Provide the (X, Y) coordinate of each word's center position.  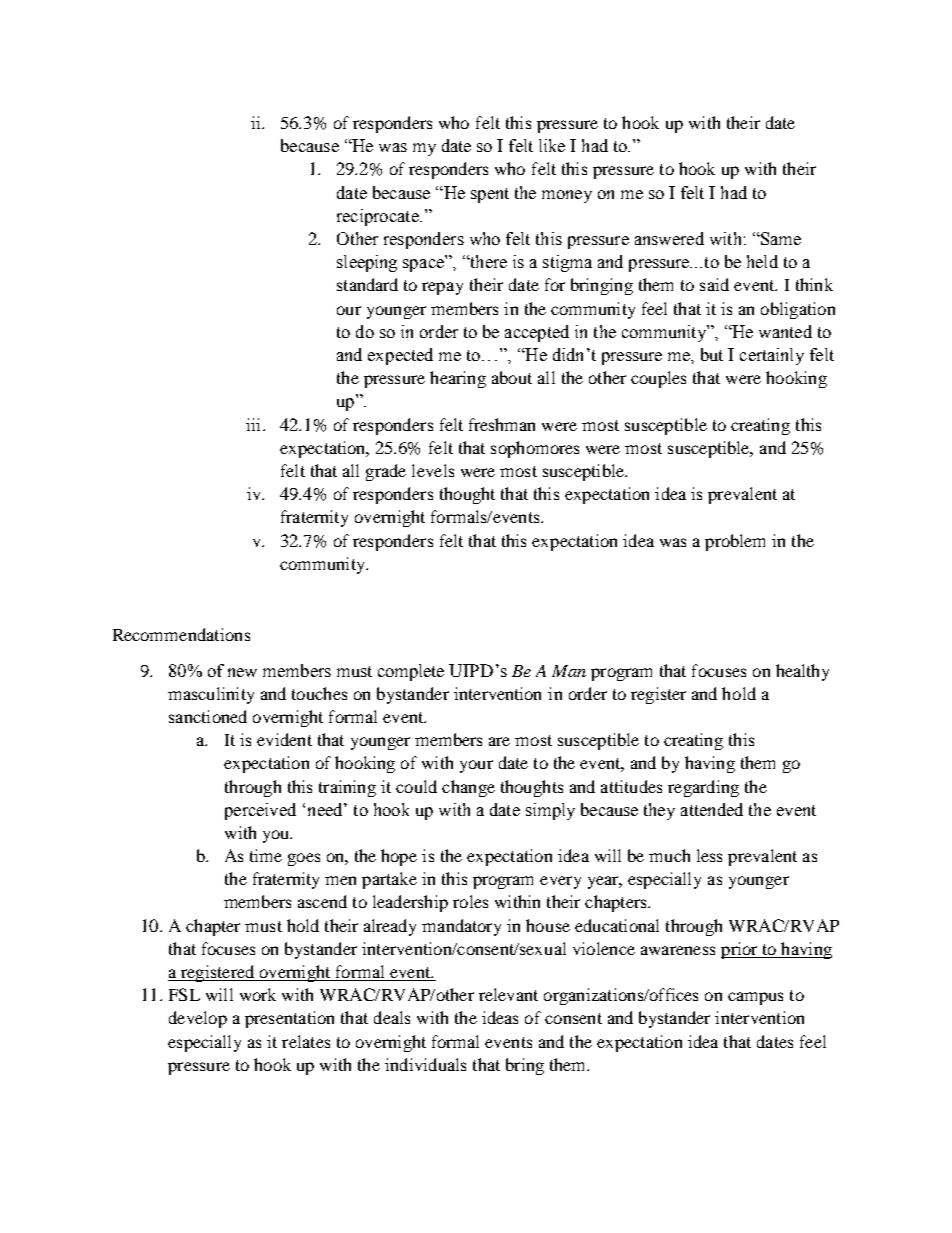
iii (255, 424)
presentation (289, 1019)
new (242, 672)
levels (433, 470)
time (266, 855)
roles (470, 901)
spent (490, 195)
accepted (537, 333)
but (712, 354)
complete (411, 672)
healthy (802, 672)
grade (386, 472)
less (709, 855)
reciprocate (379, 217)
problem (735, 542)
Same (780, 238)
